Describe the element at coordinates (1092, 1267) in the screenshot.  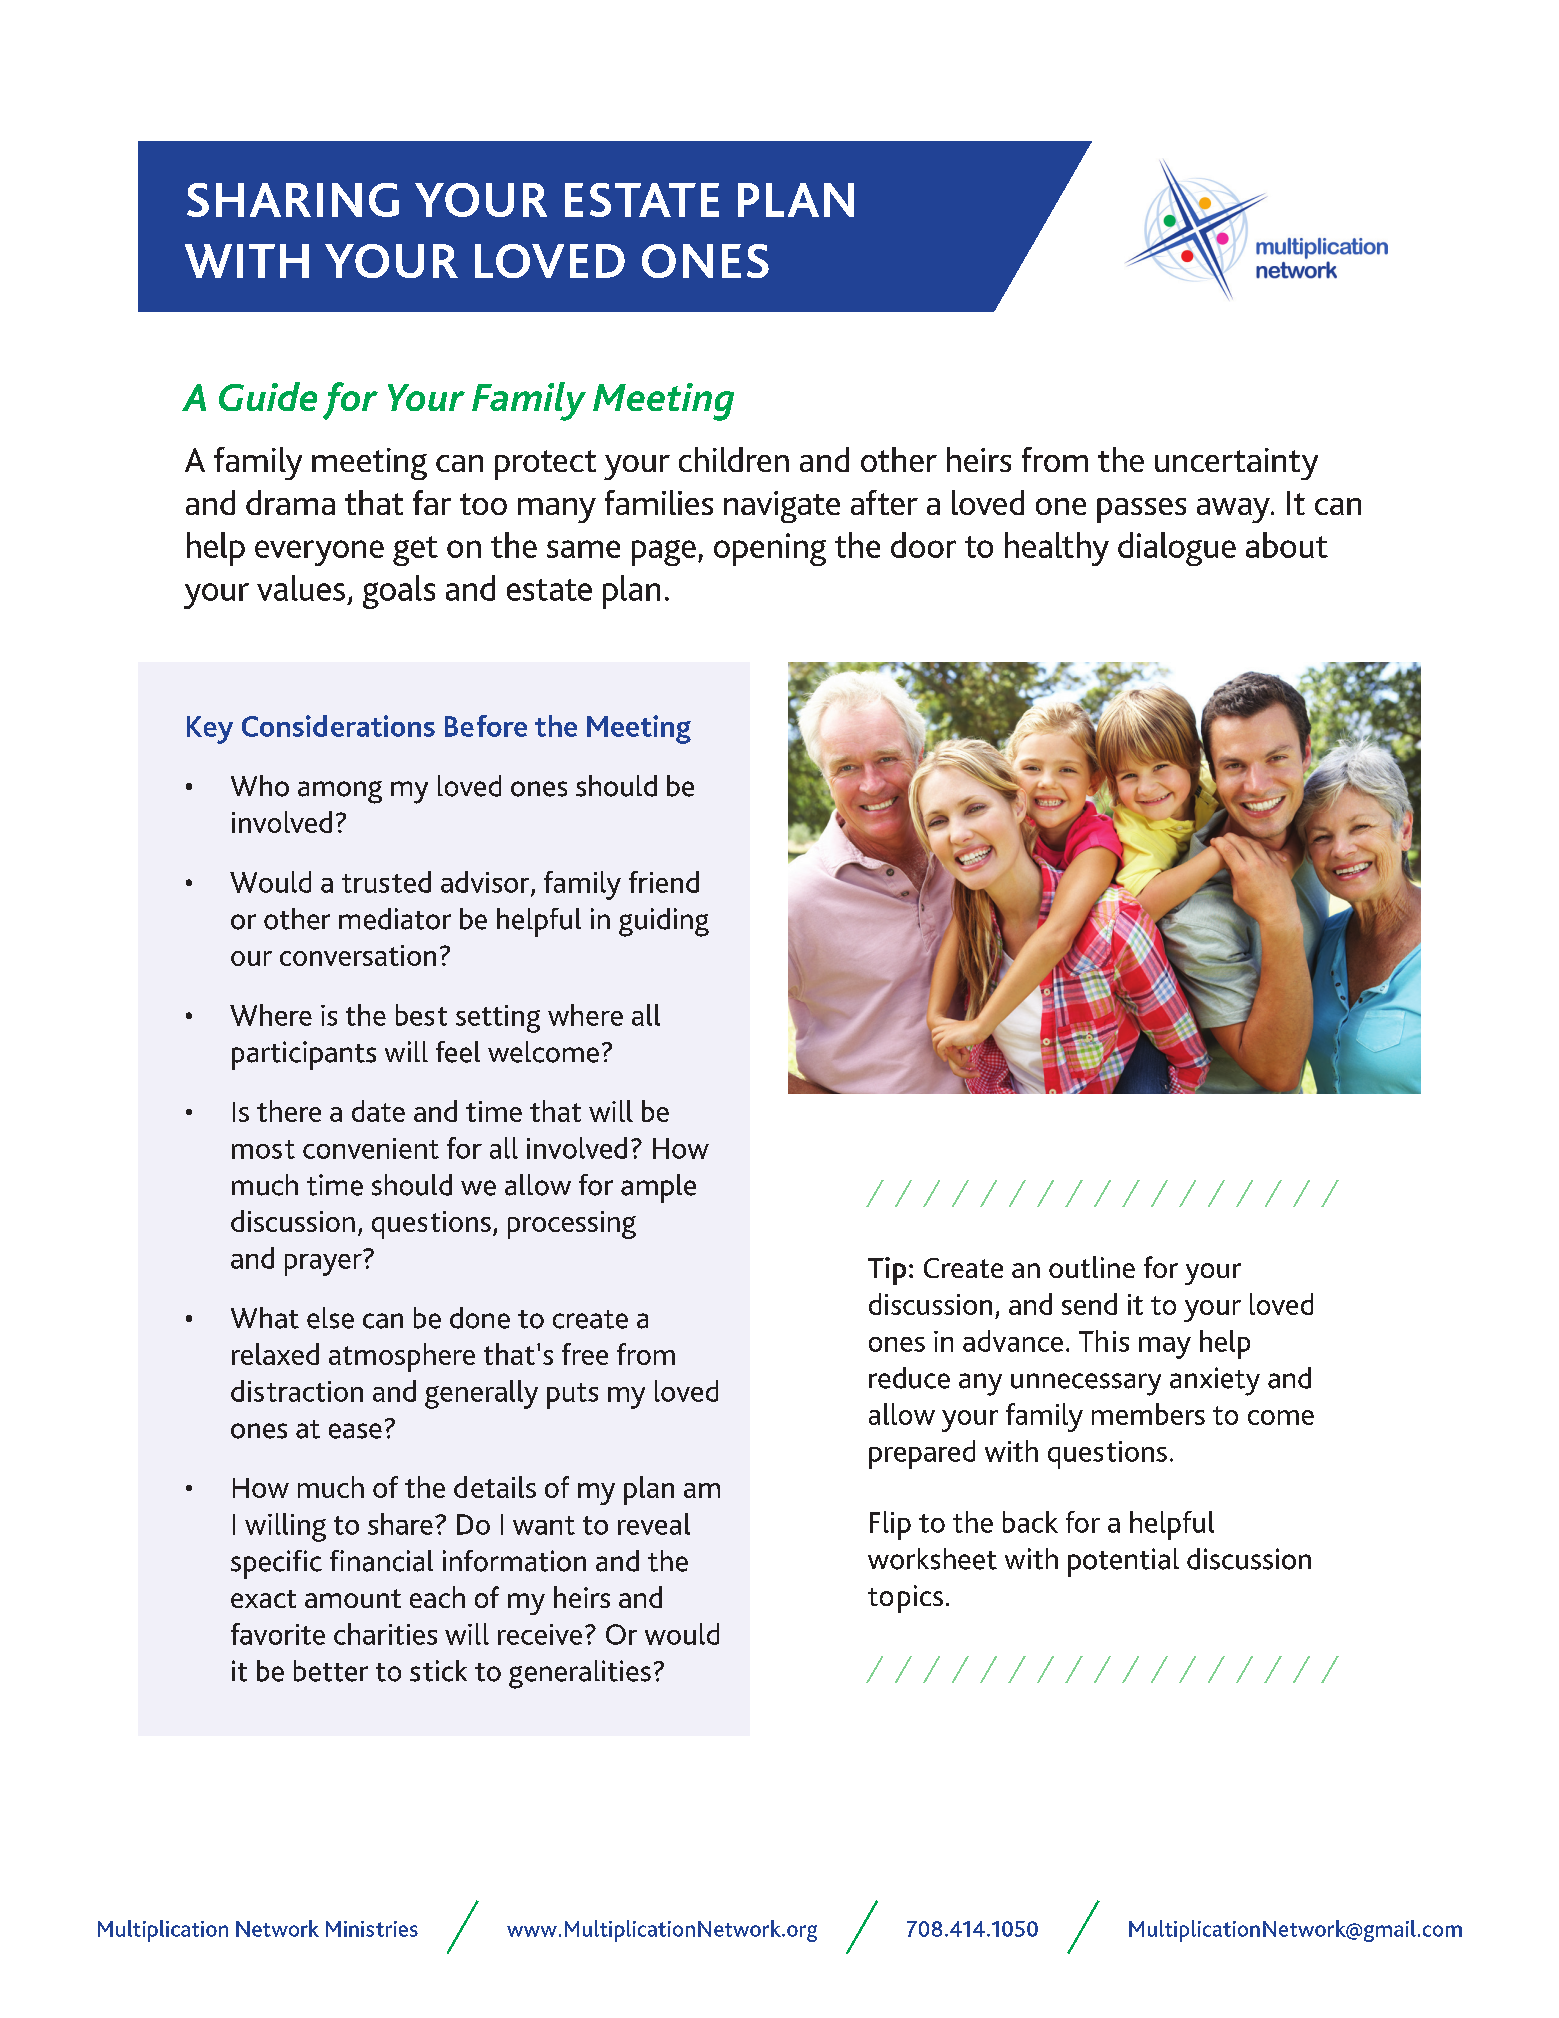
I see `outline` at that location.
